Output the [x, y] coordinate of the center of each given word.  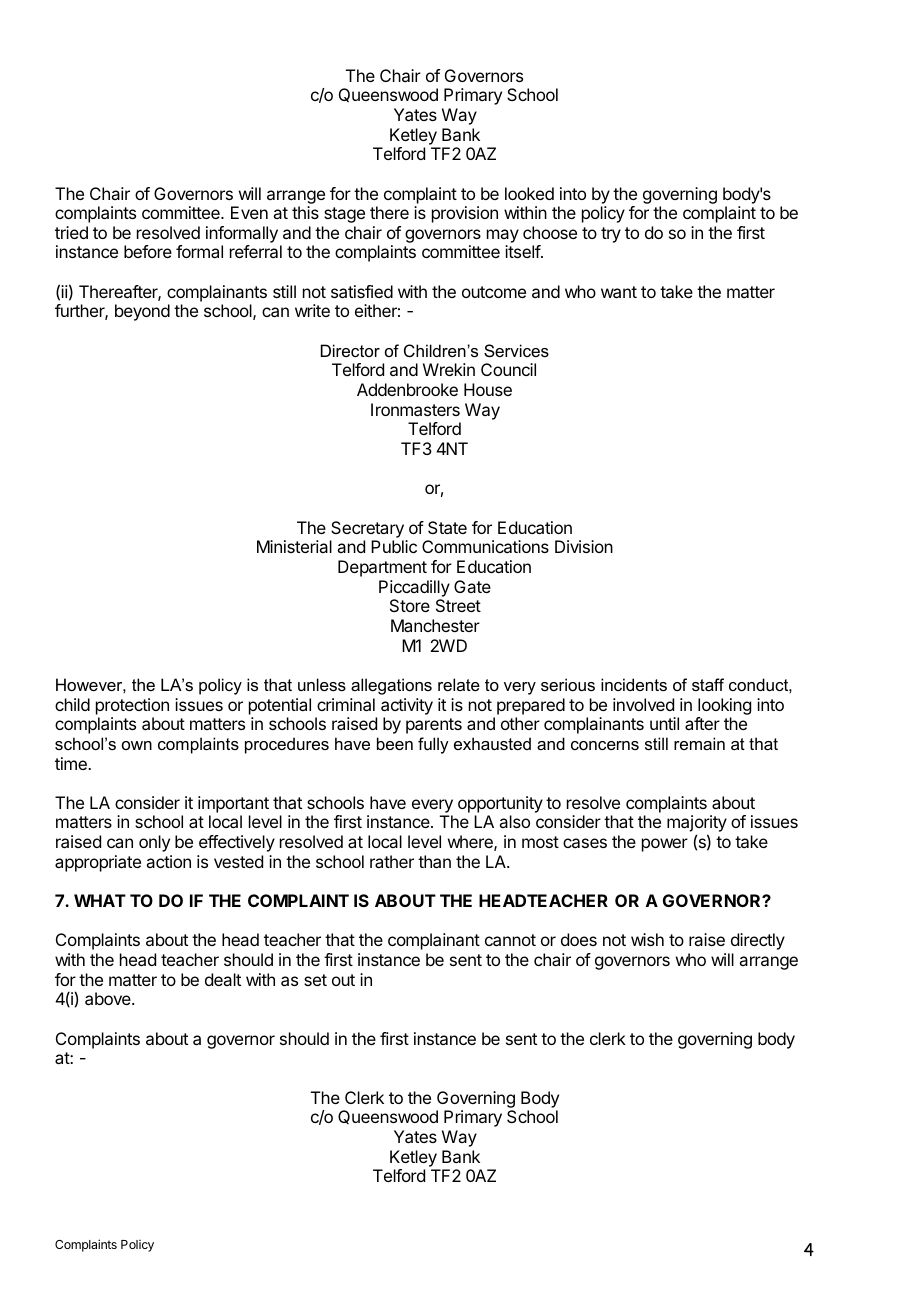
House [488, 389]
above [109, 998]
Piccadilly [414, 588]
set [315, 980]
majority [697, 825]
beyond [142, 312]
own [137, 745]
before [148, 251]
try [611, 235]
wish [647, 939]
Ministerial [294, 546]
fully [433, 745]
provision [465, 214]
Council [508, 369]
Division [584, 546]
